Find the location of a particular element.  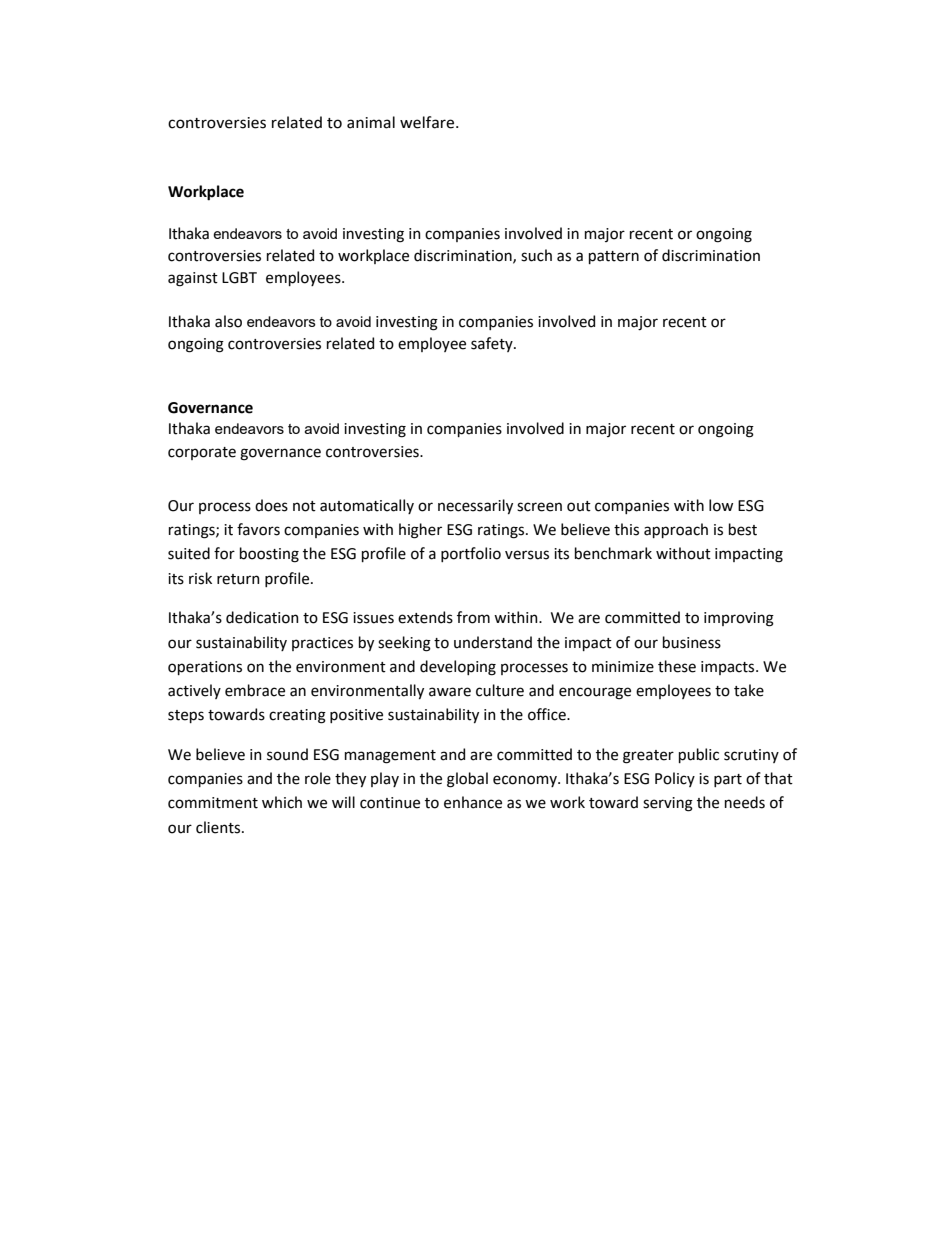

dedication is located at coordinates (262, 617).
